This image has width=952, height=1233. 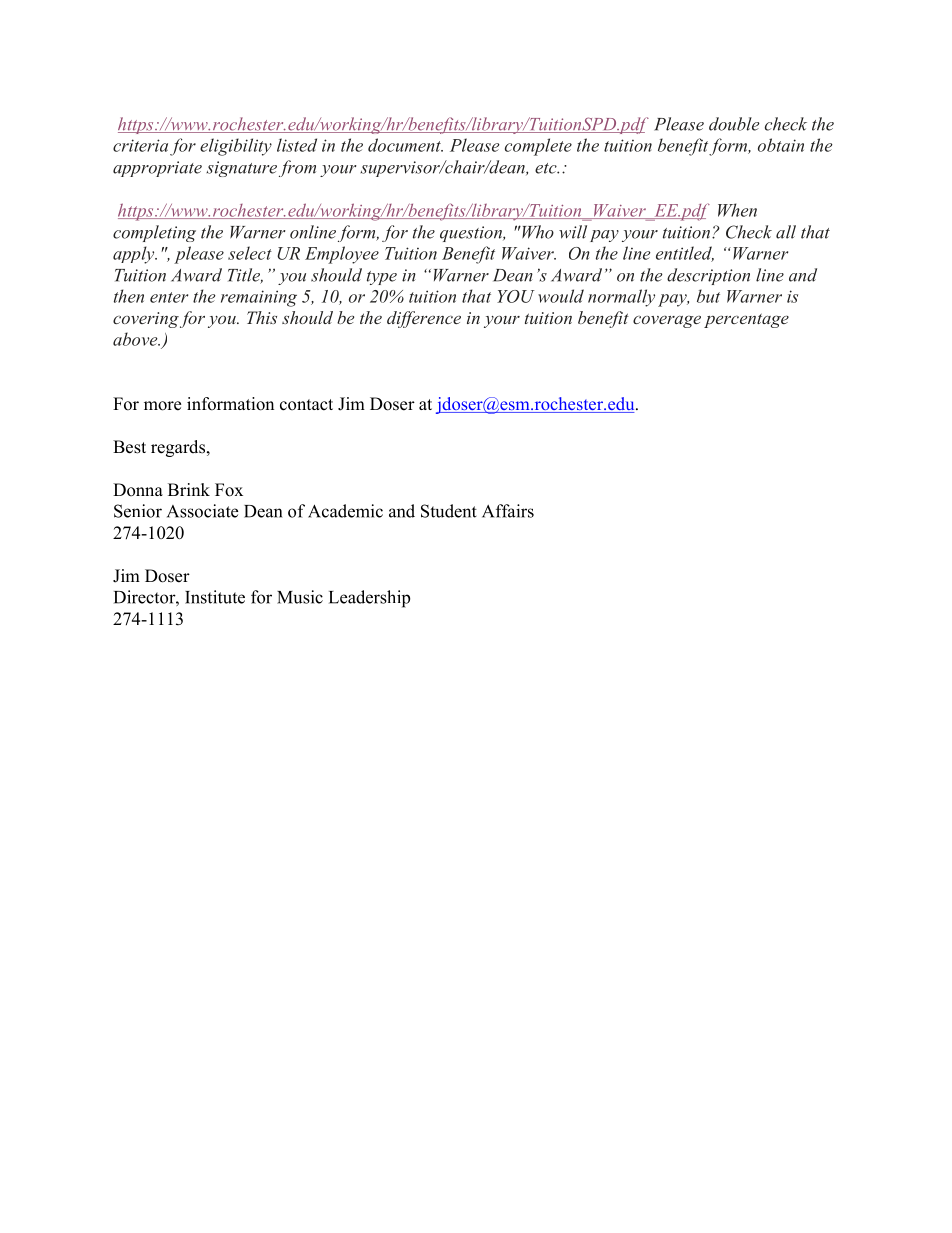 I want to click on type, so click(x=382, y=278).
